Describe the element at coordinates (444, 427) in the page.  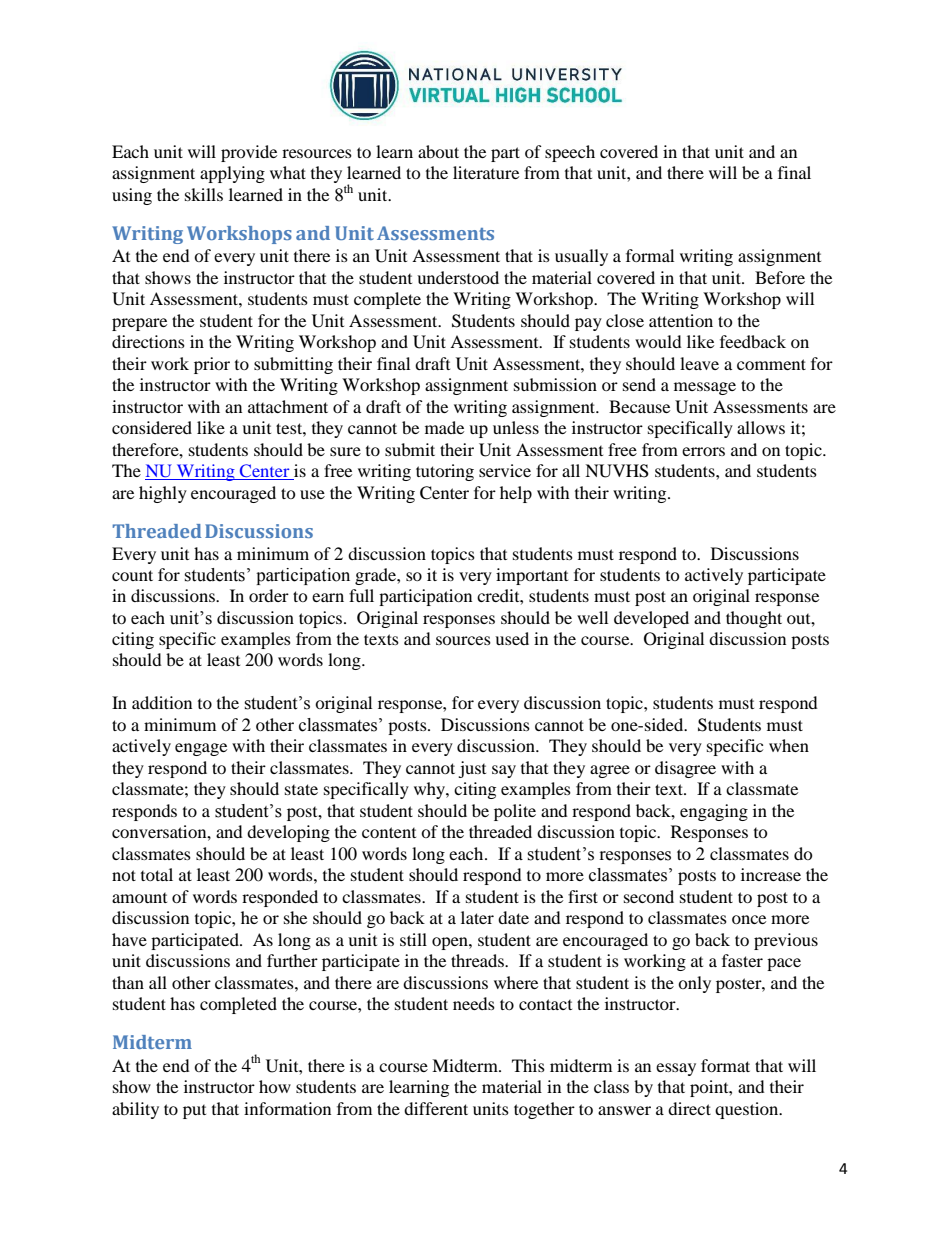
I see `made` at that location.
